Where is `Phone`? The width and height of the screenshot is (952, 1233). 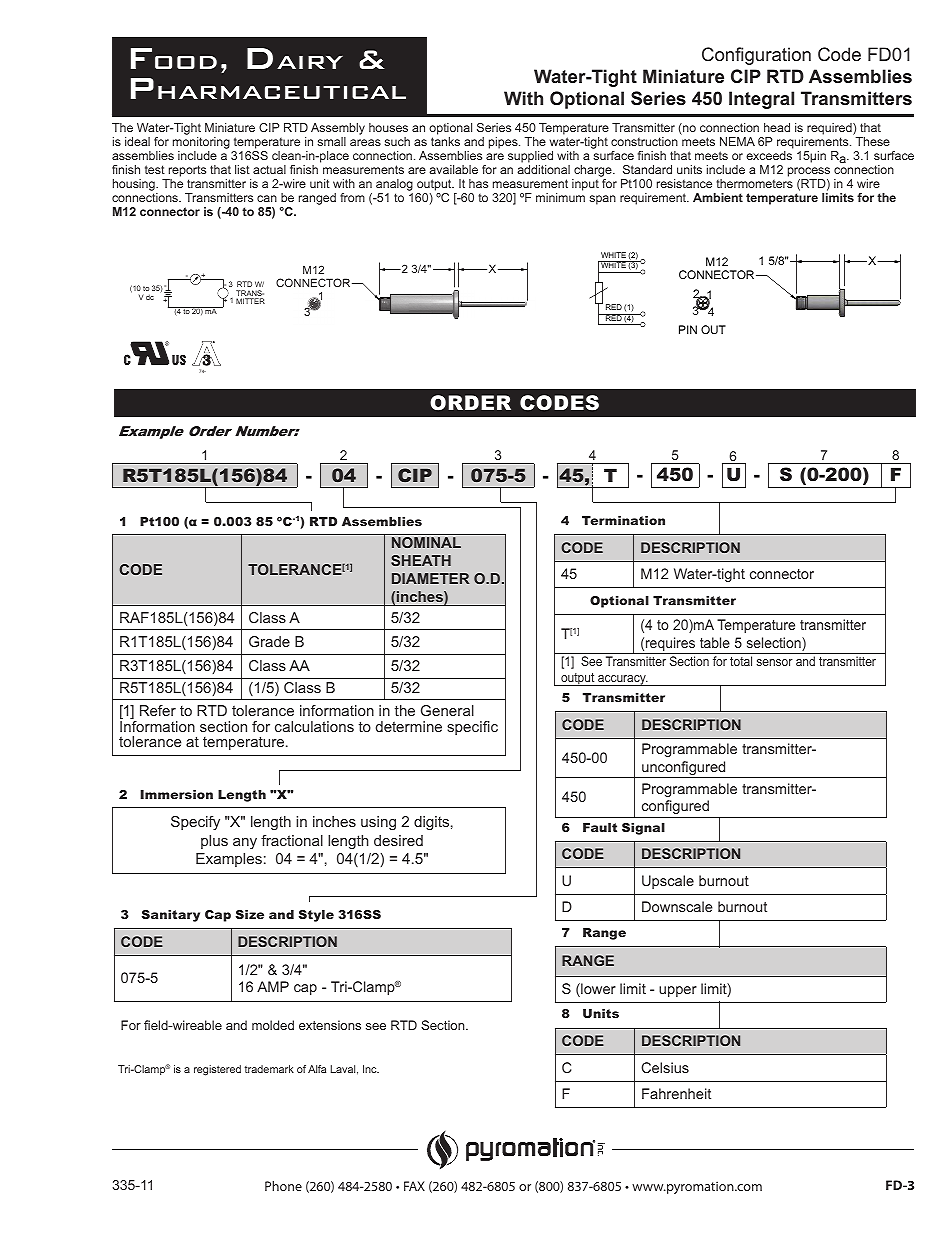 Phone is located at coordinates (283, 1186).
